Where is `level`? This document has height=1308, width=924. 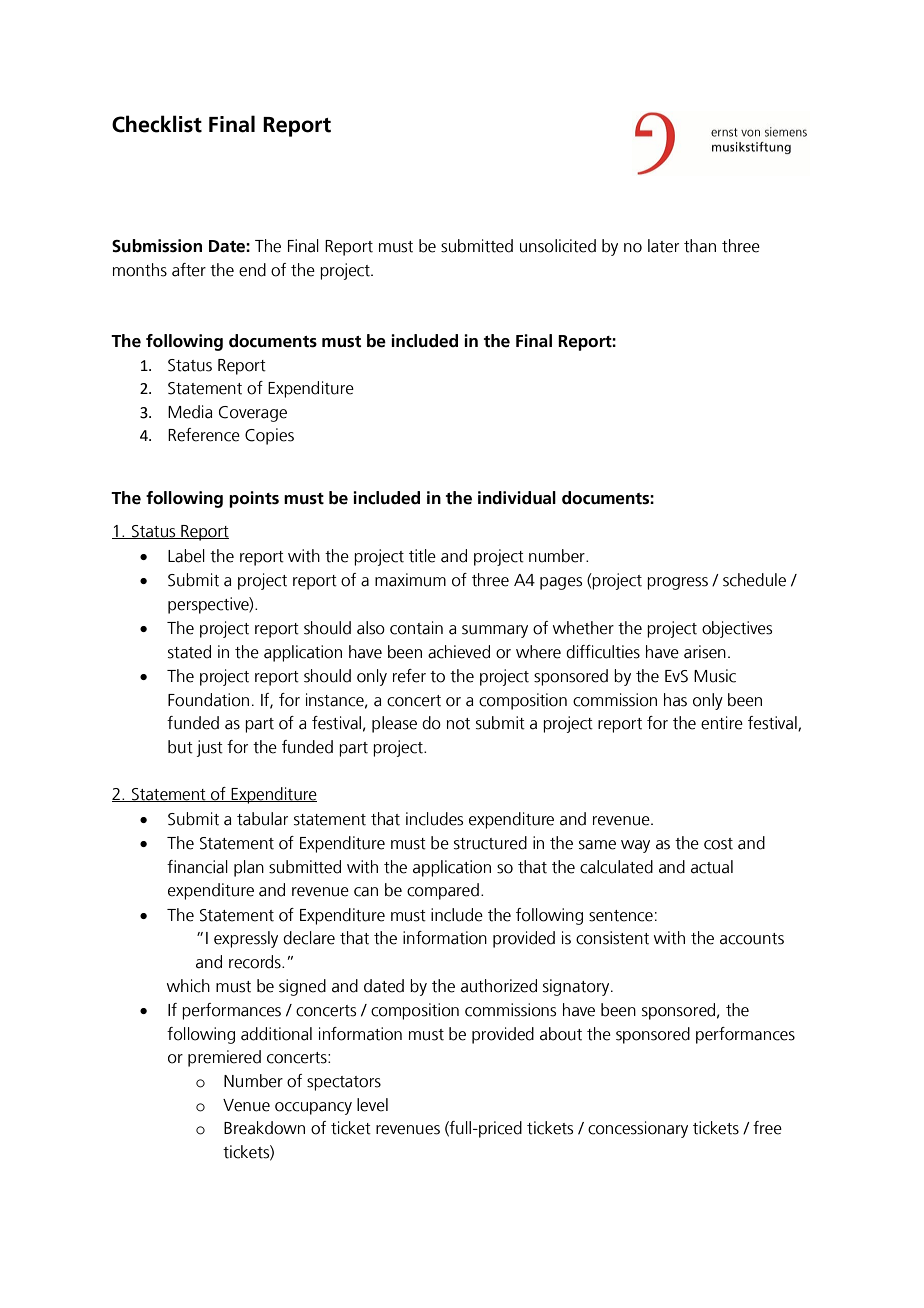
level is located at coordinates (372, 1105).
